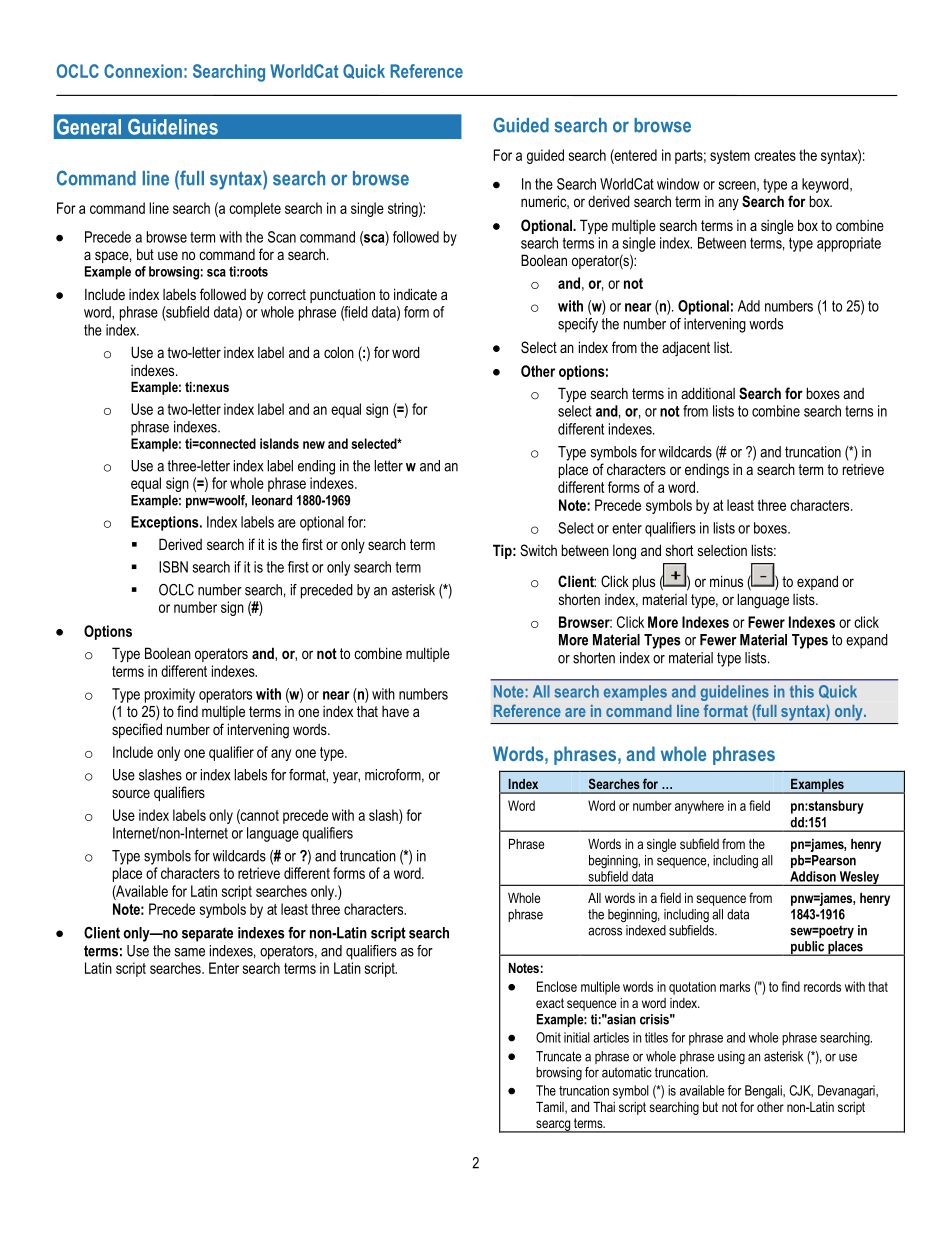 Image resolution: width=952 pixels, height=1233 pixels. I want to click on creates, so click(775, 155).
